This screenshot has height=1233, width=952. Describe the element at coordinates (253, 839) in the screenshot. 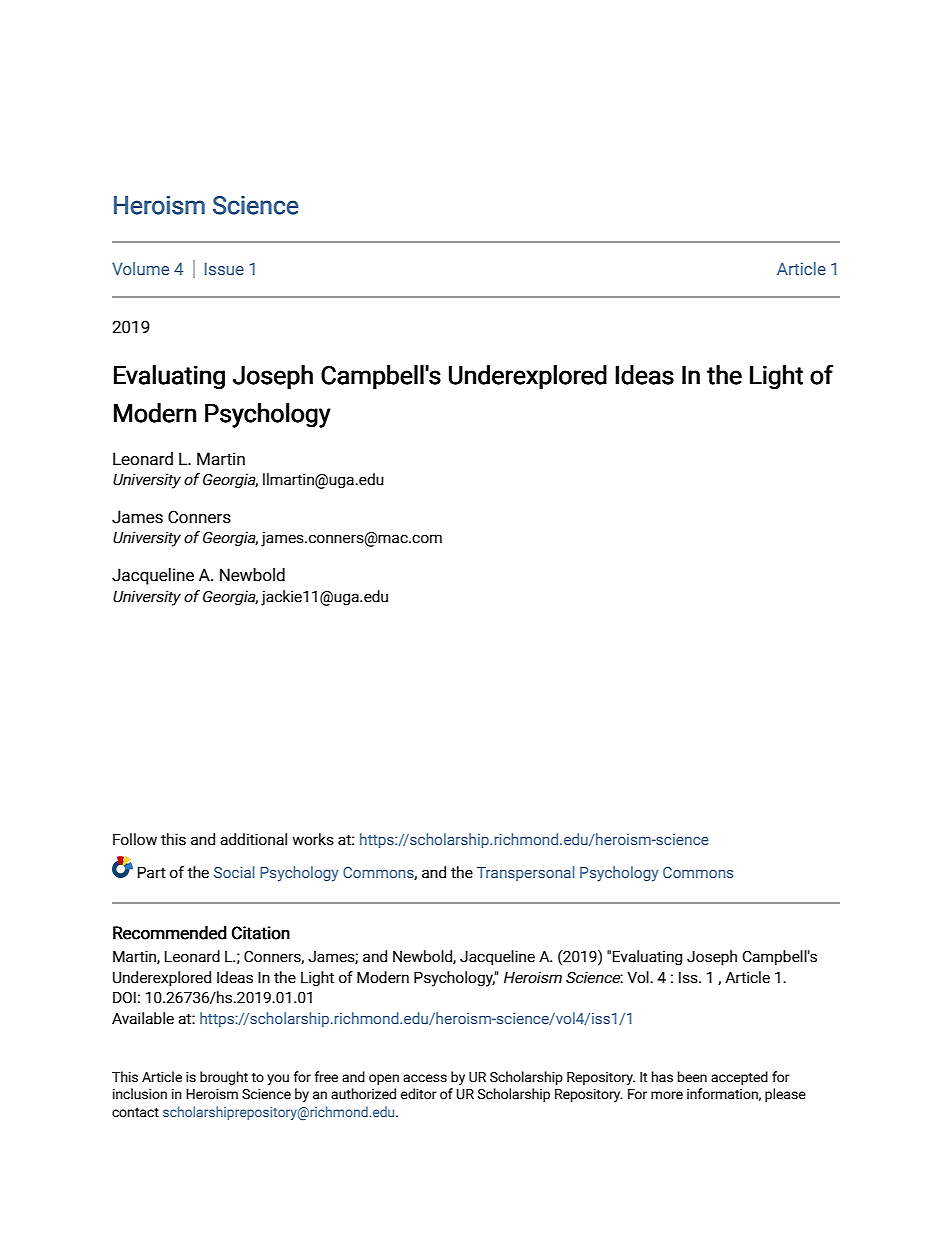

I see `additional` at that location.
